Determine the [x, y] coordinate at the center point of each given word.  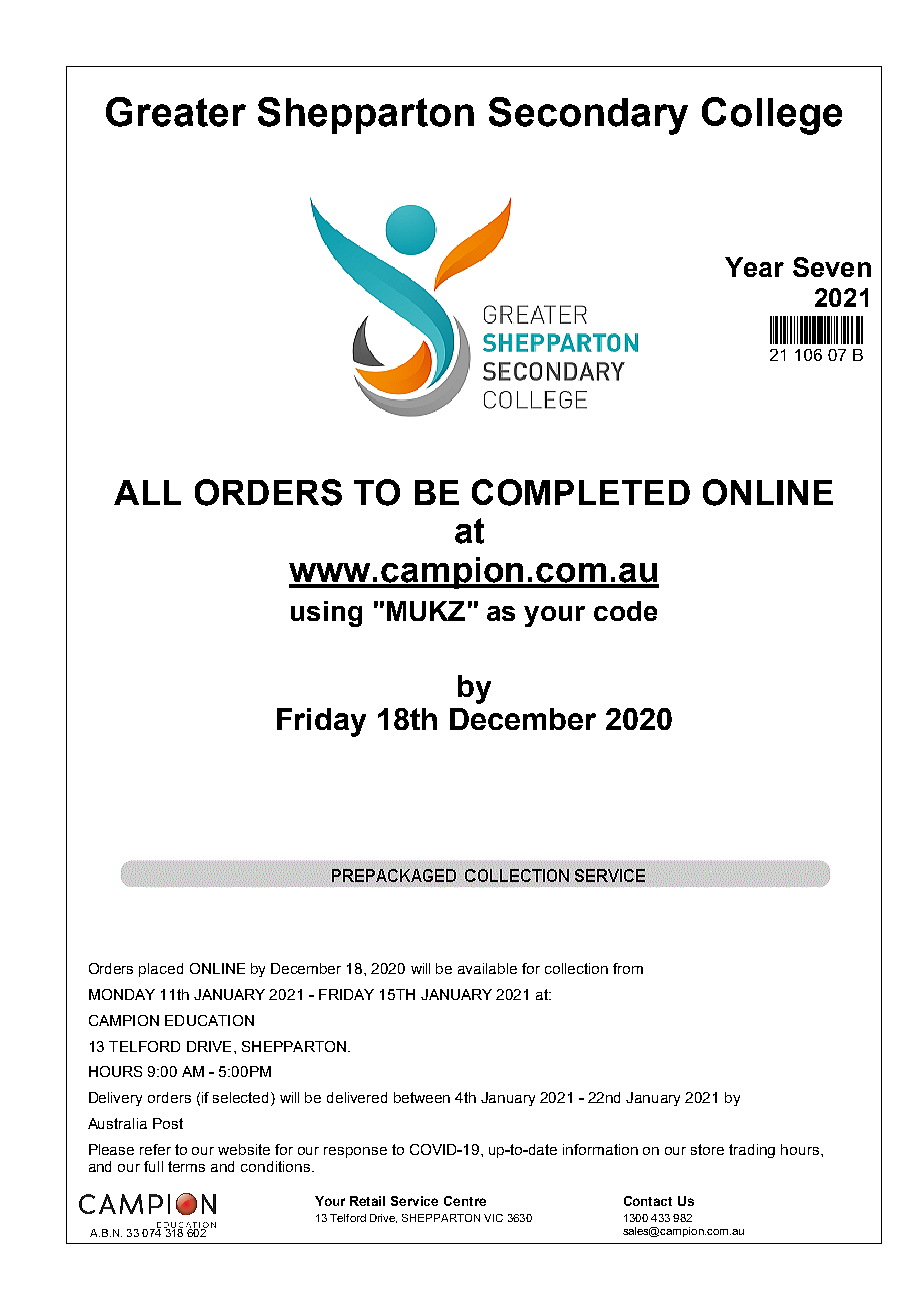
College [772, 116]
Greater [176, 112]
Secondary [588, 116]
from [628, 968]
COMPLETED [581, 492]
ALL [147, 492]
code [625, 611]
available [487, 968]
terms [186, 1166]
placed [161, 970]
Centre [465, 1201]
